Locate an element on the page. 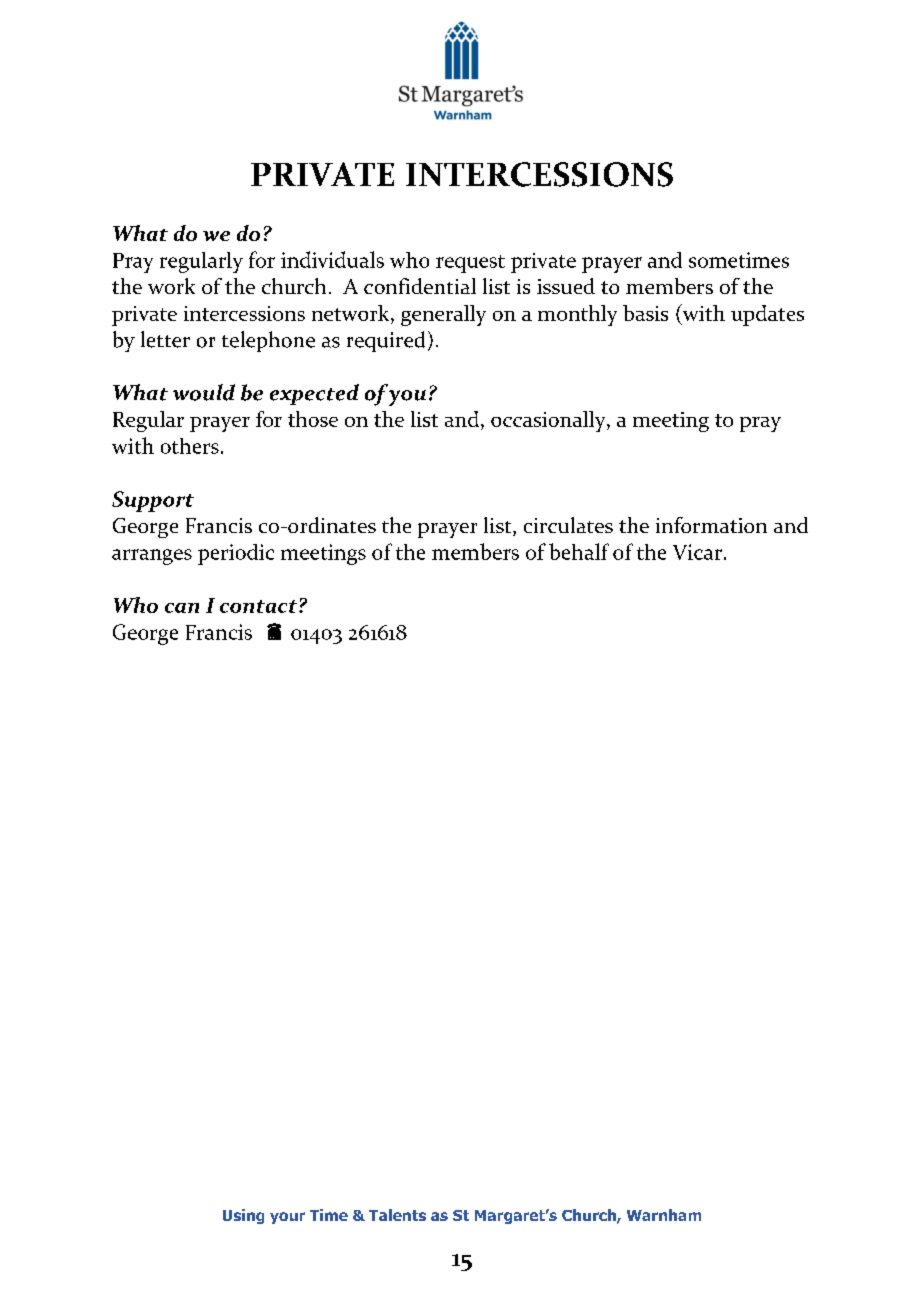 The width and height of the image is (924, 1308). Vicar is located at coordinates (697, 552).
